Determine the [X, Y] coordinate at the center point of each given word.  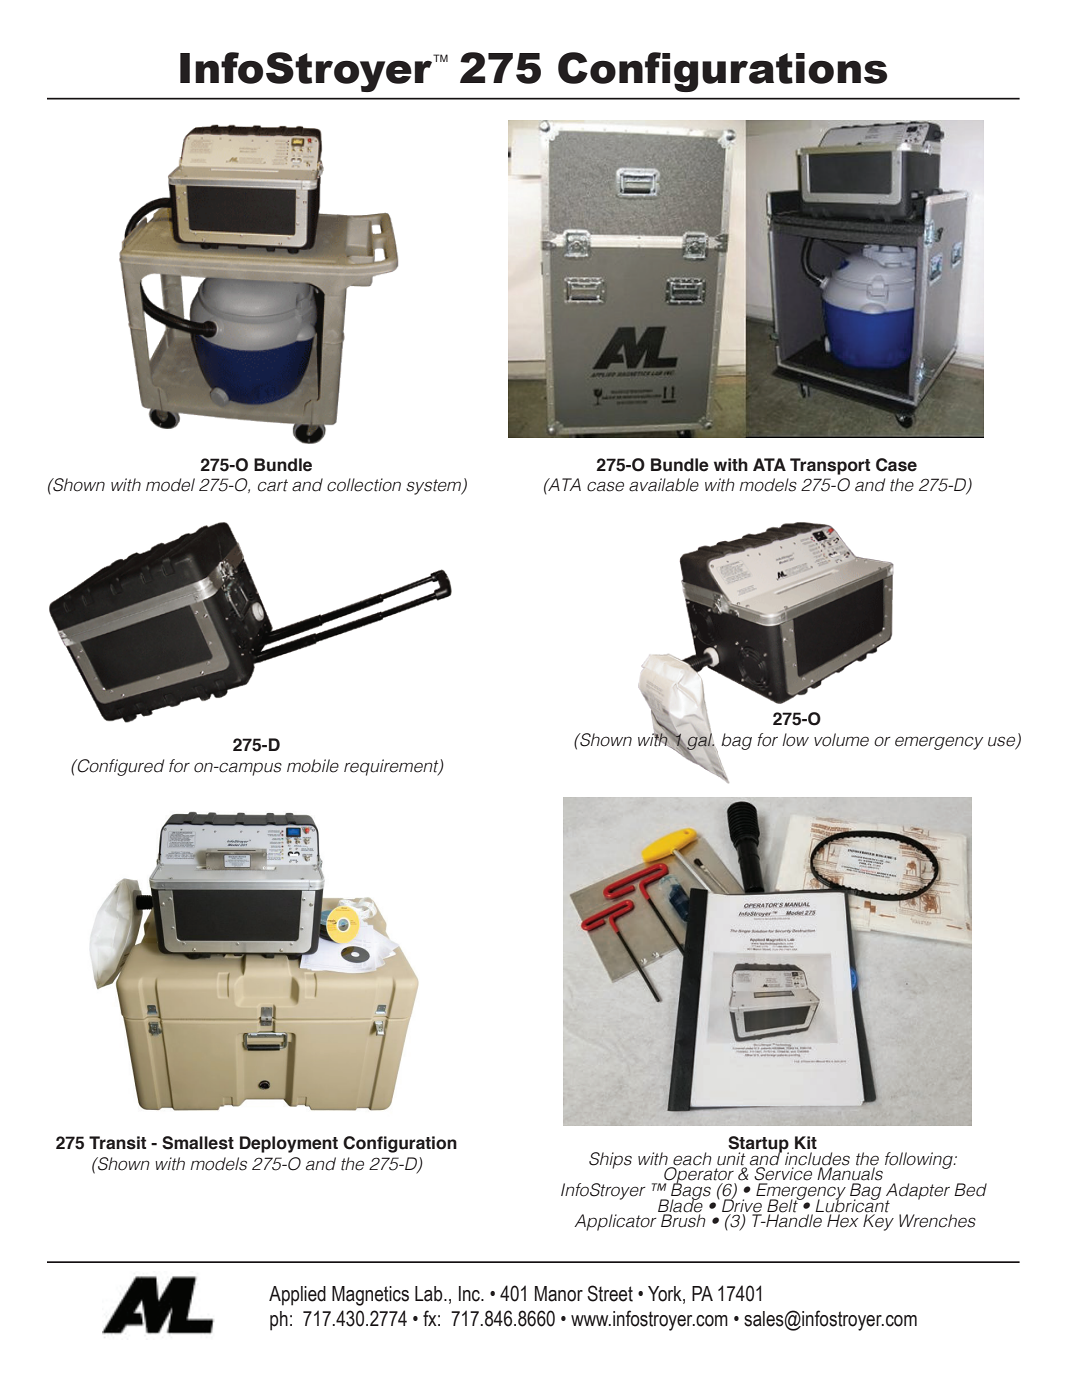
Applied [297, 1296]
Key [878, 1221]
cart [273, 485]
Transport [830, 466]
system [435, 487]
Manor [559, 1294]
